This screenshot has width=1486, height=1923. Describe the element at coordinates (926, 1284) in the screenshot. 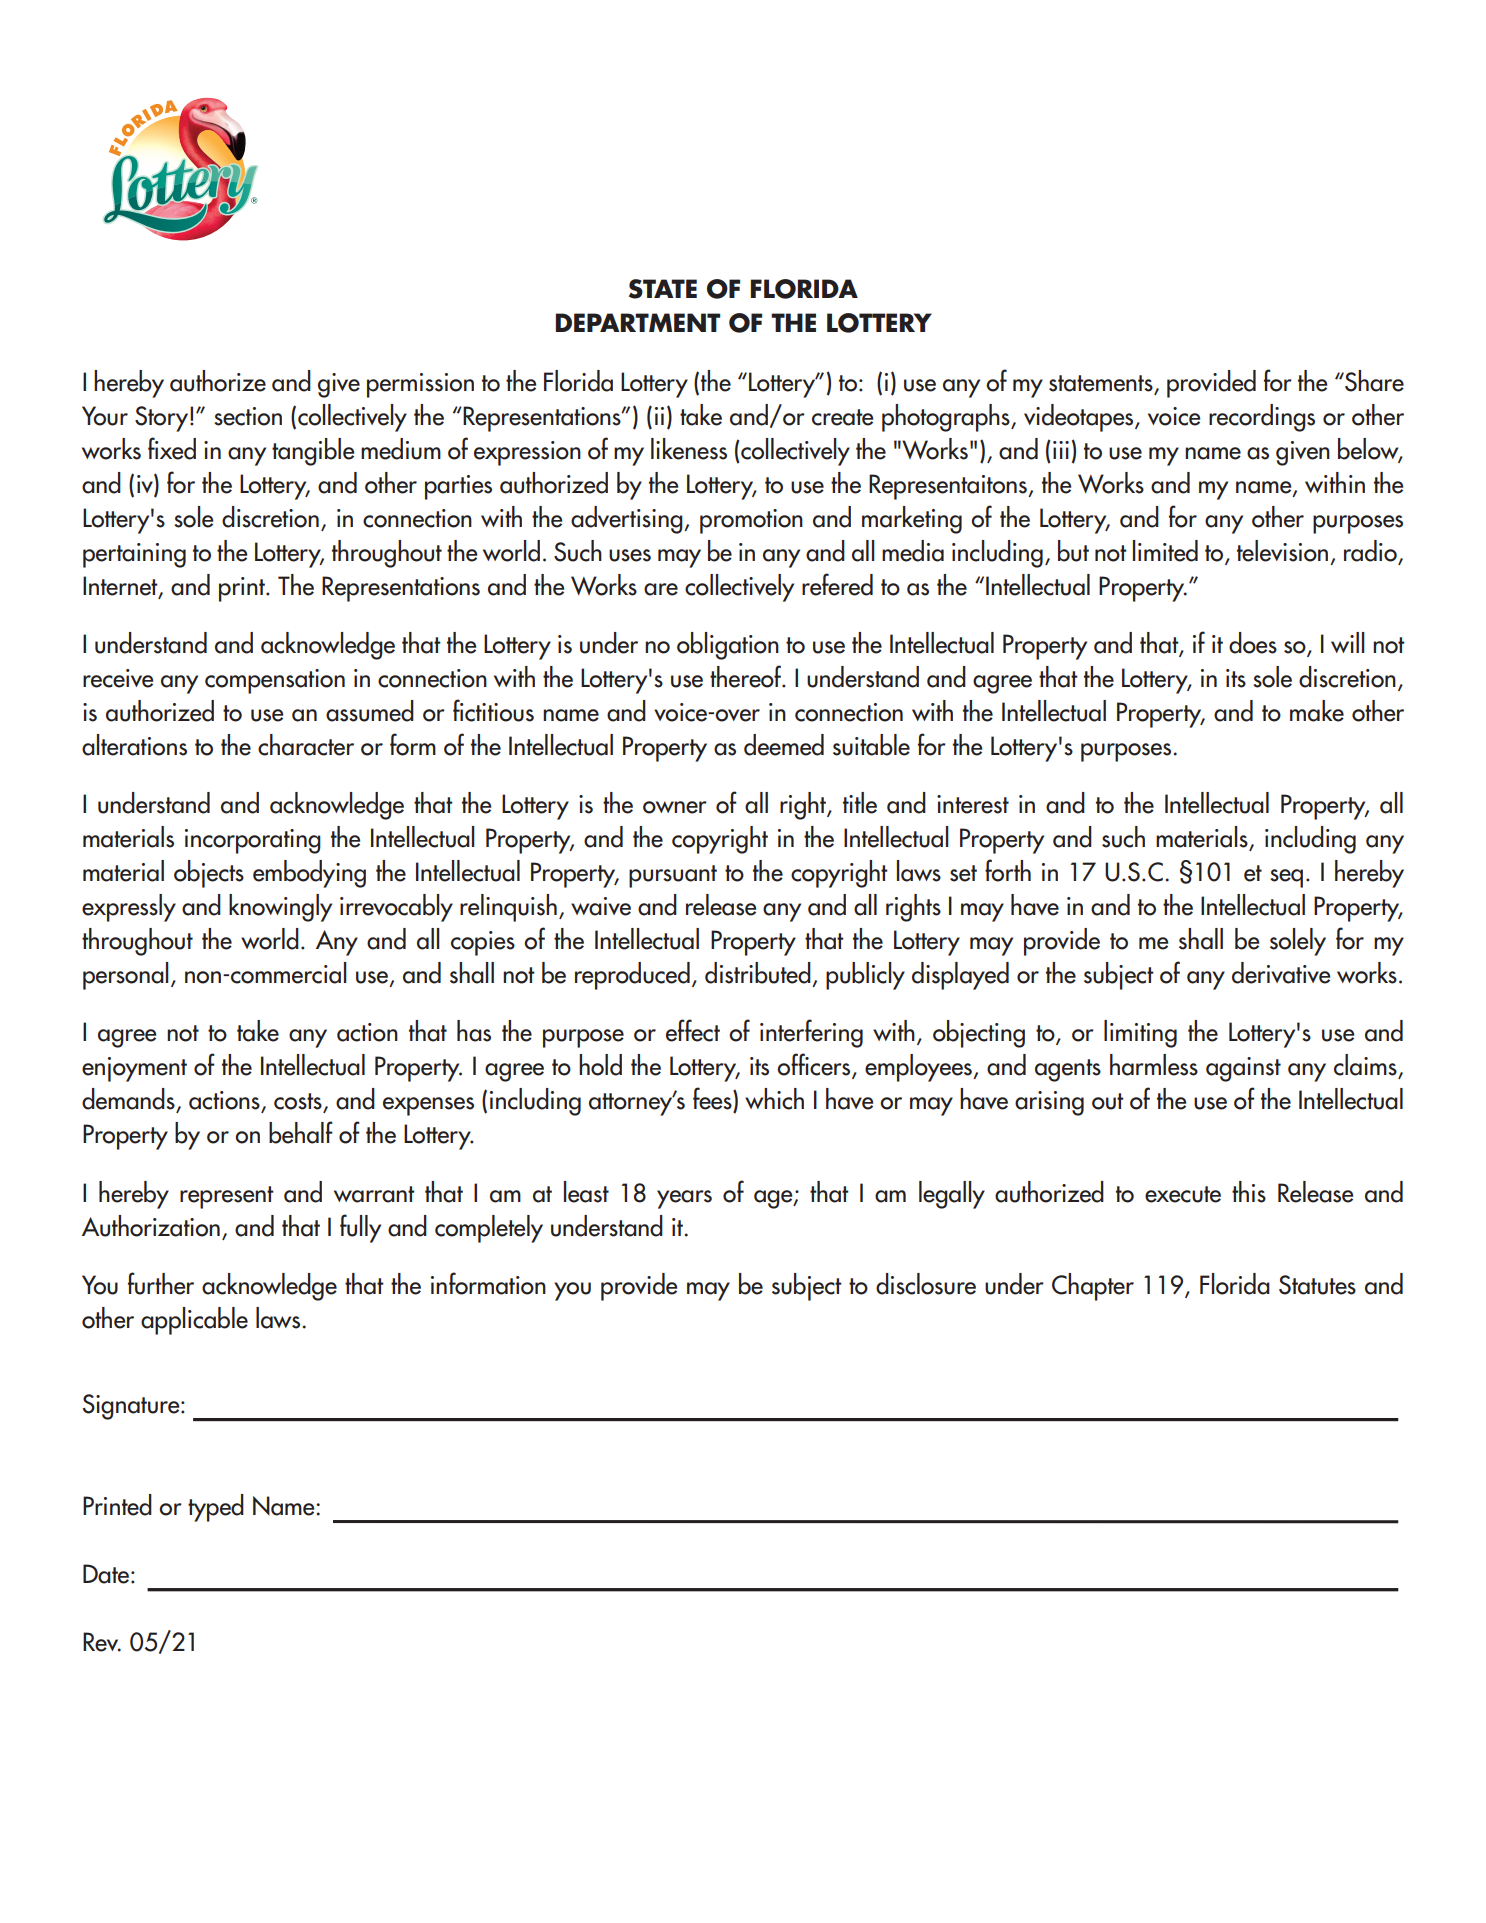

I see `disclosure` at that location.
